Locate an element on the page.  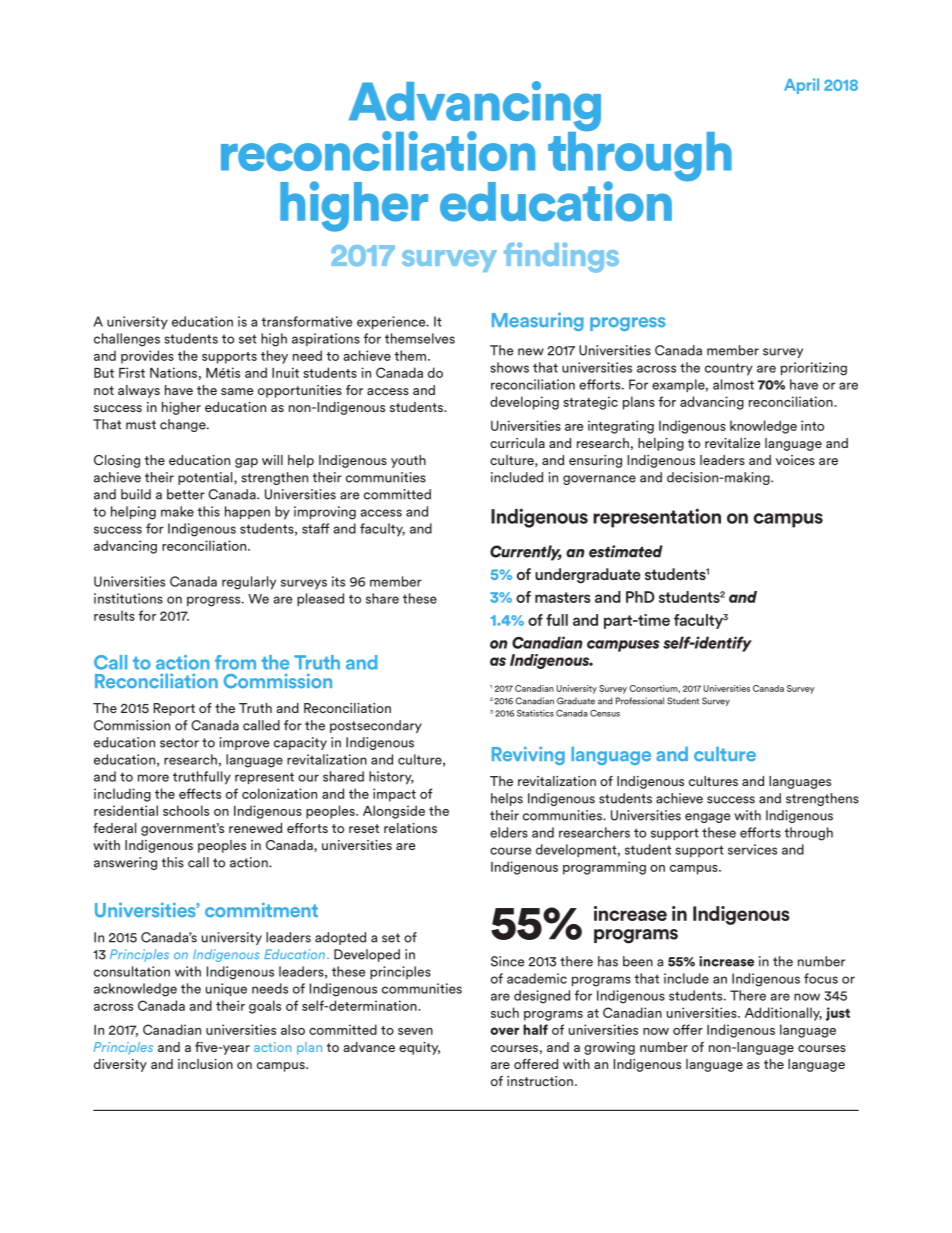
findings is located at coordinates (561, 257).
